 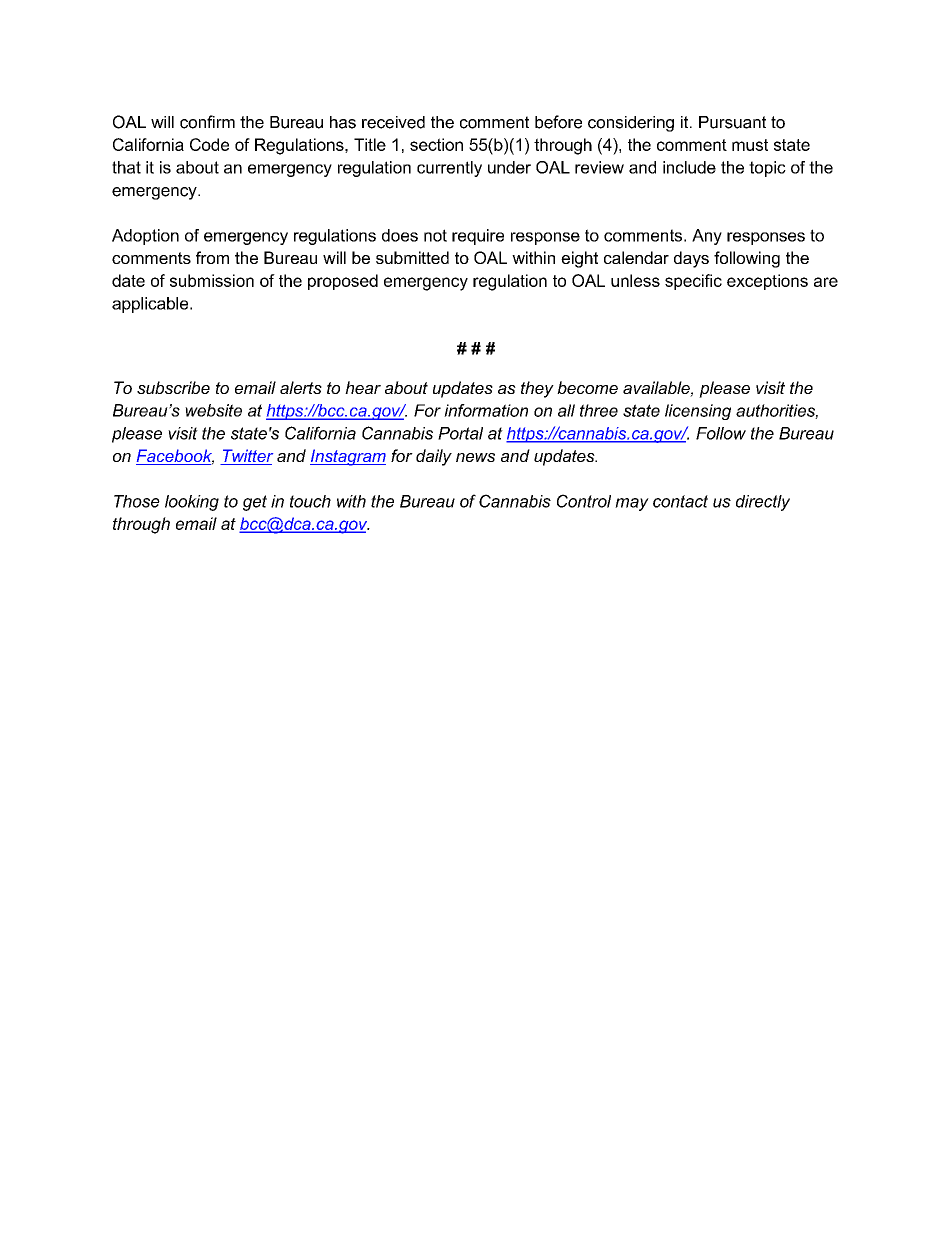 What do you see at coordinates (732, 122) in the page?
I see `Pursuant` at bounding box center [732, 122].
